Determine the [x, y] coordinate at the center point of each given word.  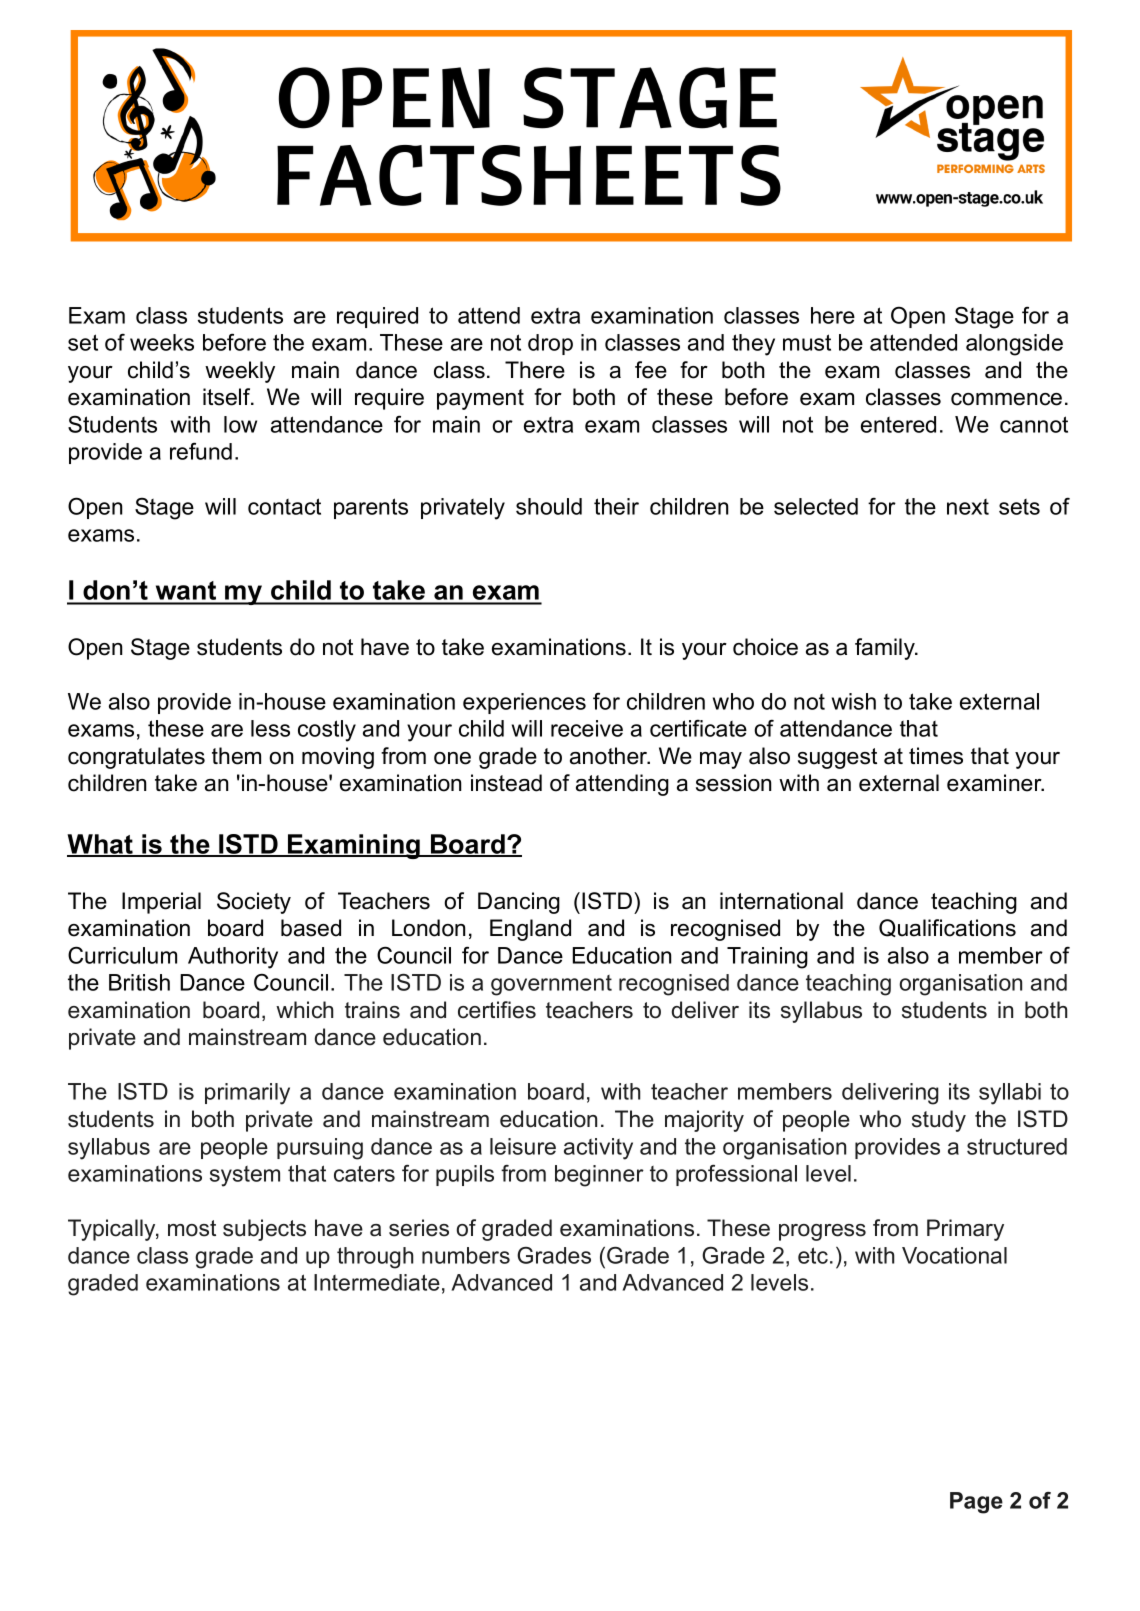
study [939, 1121]
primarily [247, 1094]
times [936, 756]
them [236, 756]
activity [598, 1149]
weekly [240, 372]
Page [976, 1503]
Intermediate [377, 1282]
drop [550, 344]
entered [898, 424]
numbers [466, 1255]
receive [587, 728]
